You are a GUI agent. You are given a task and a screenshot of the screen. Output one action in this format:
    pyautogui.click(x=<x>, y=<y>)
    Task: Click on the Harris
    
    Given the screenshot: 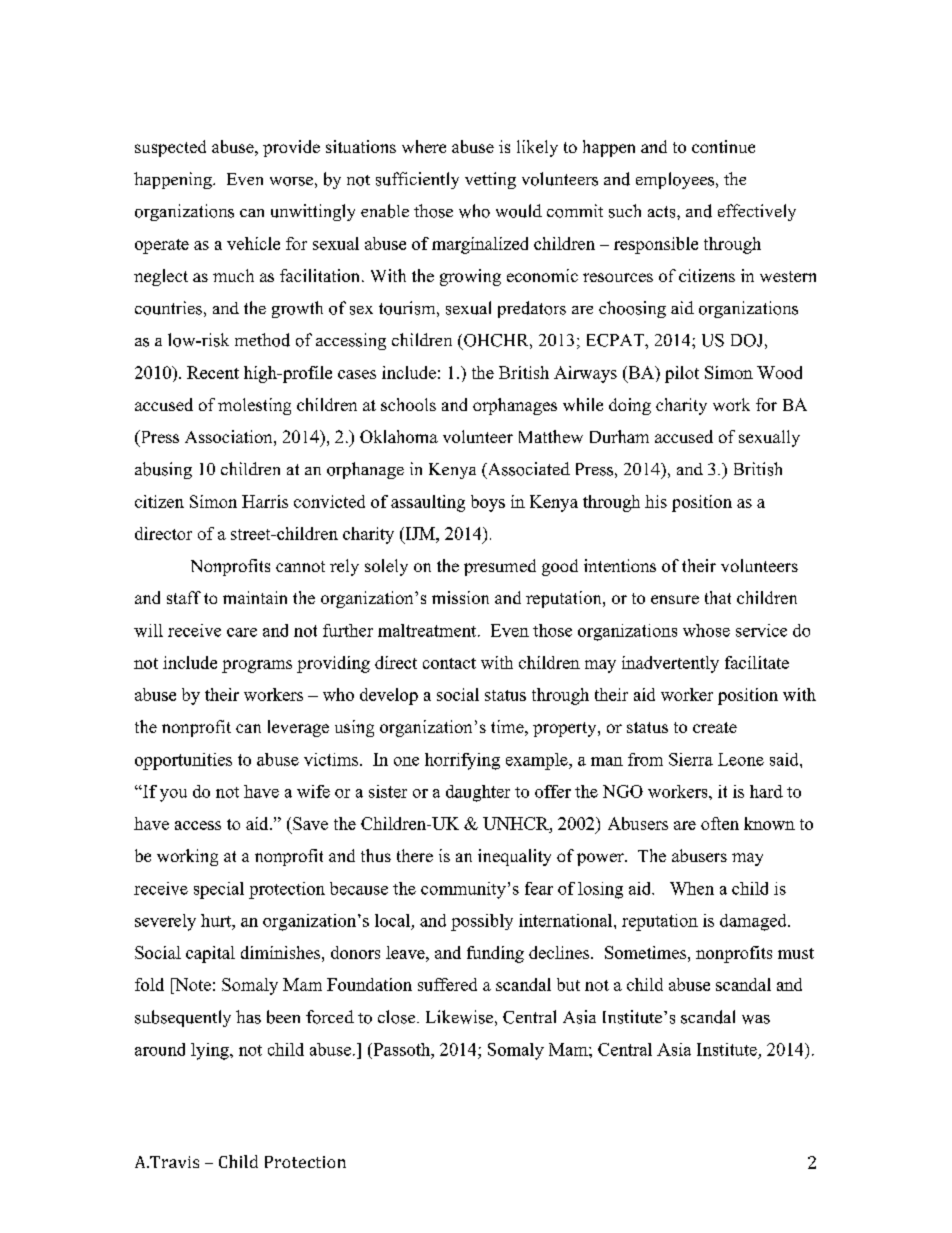 What is the action you would take?
    pyautogui.click(x=265, y=501)
